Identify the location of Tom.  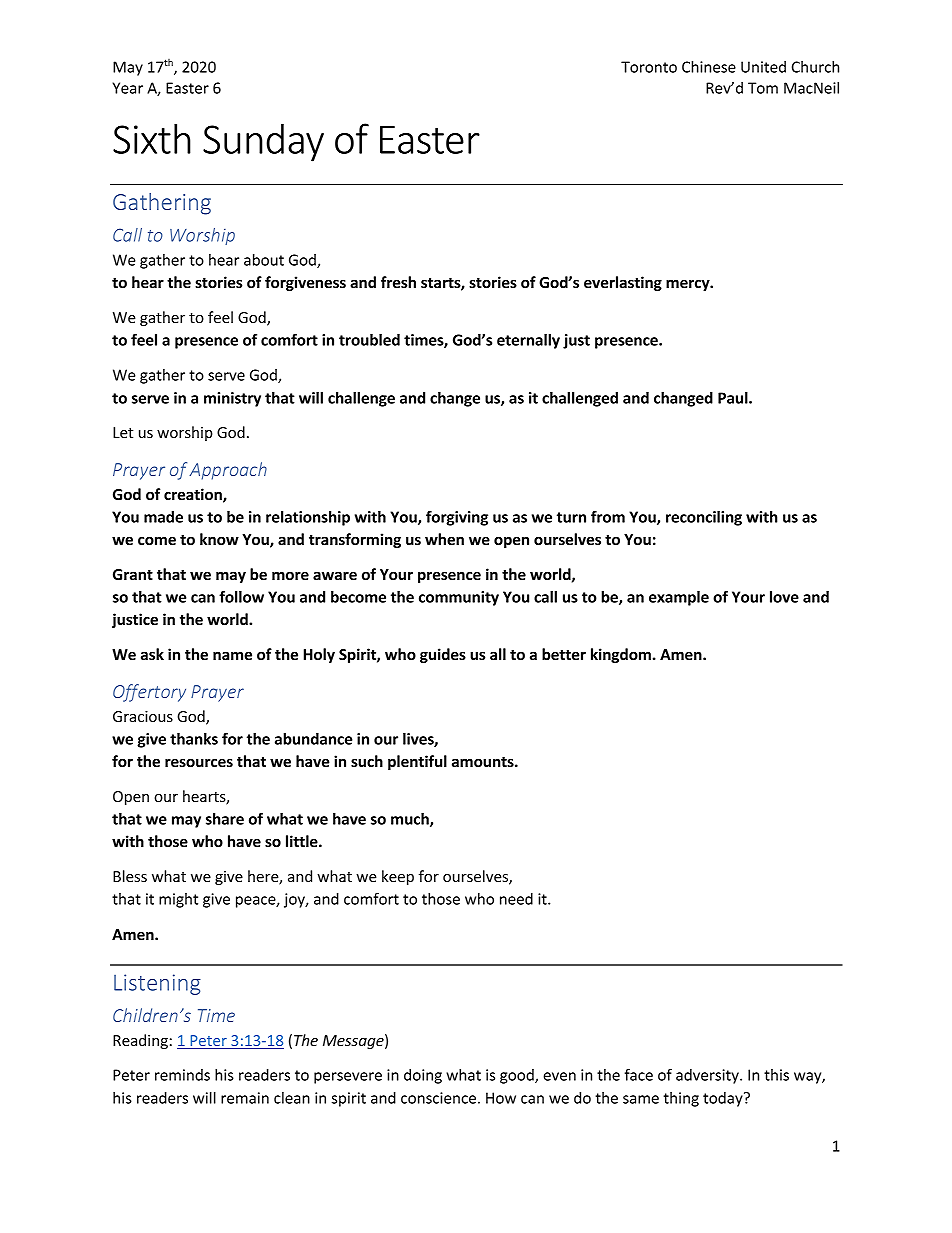
(763, 88).
